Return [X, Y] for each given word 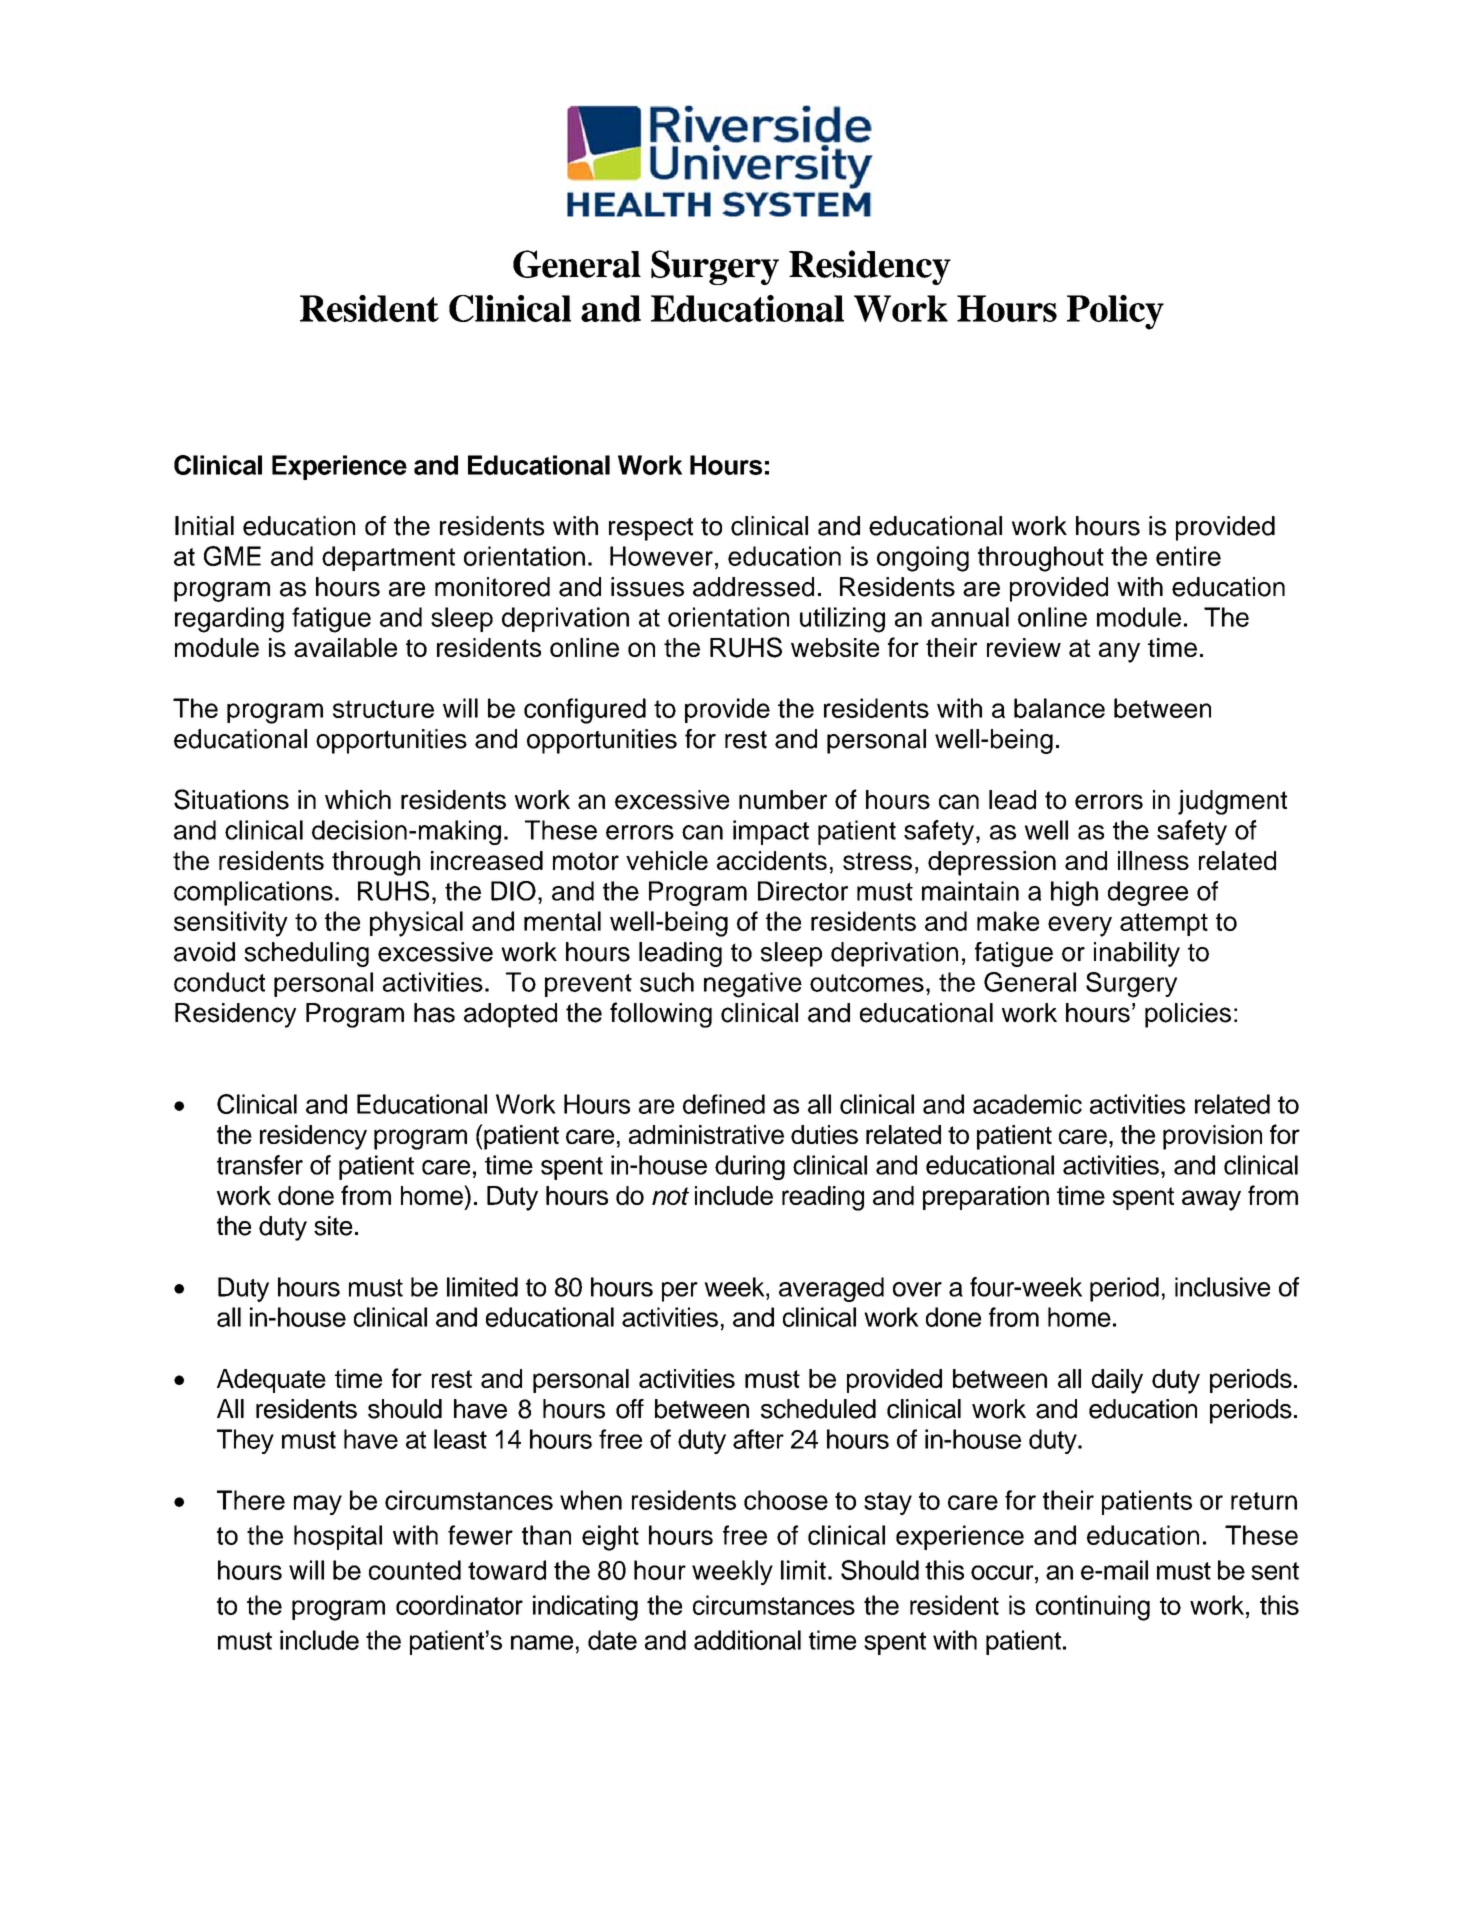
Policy [1115, 312]
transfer [260, 1165]
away [1211, 1200]
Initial [204, 526]
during [750, 1167]
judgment [1232, 802]
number [783, 800]
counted [415, 1570]
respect [651, 529]
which [358, 800]
